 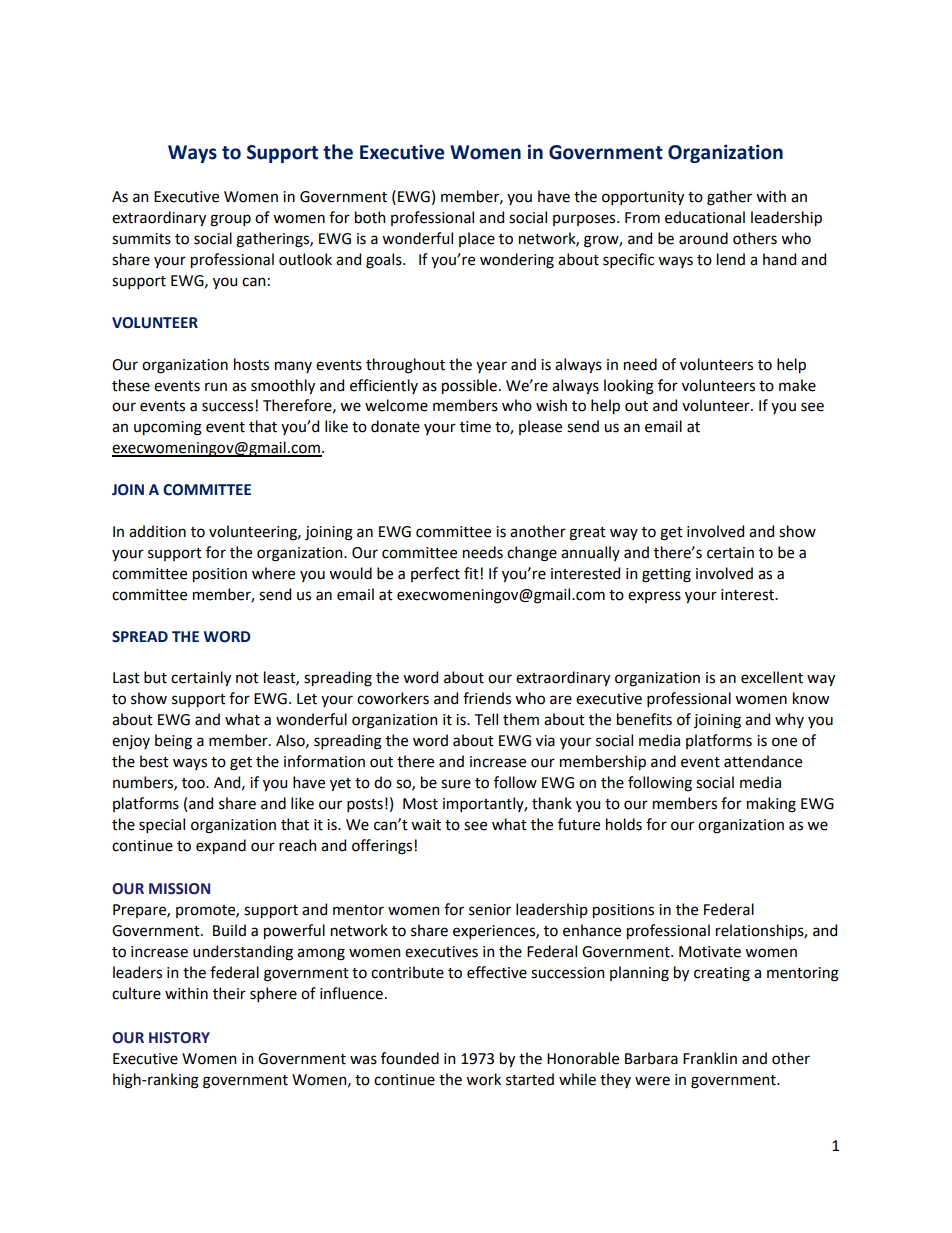 What do you see at coordinates (477, 239) in the page?
I see `place` at bounding box center [477, 239].
